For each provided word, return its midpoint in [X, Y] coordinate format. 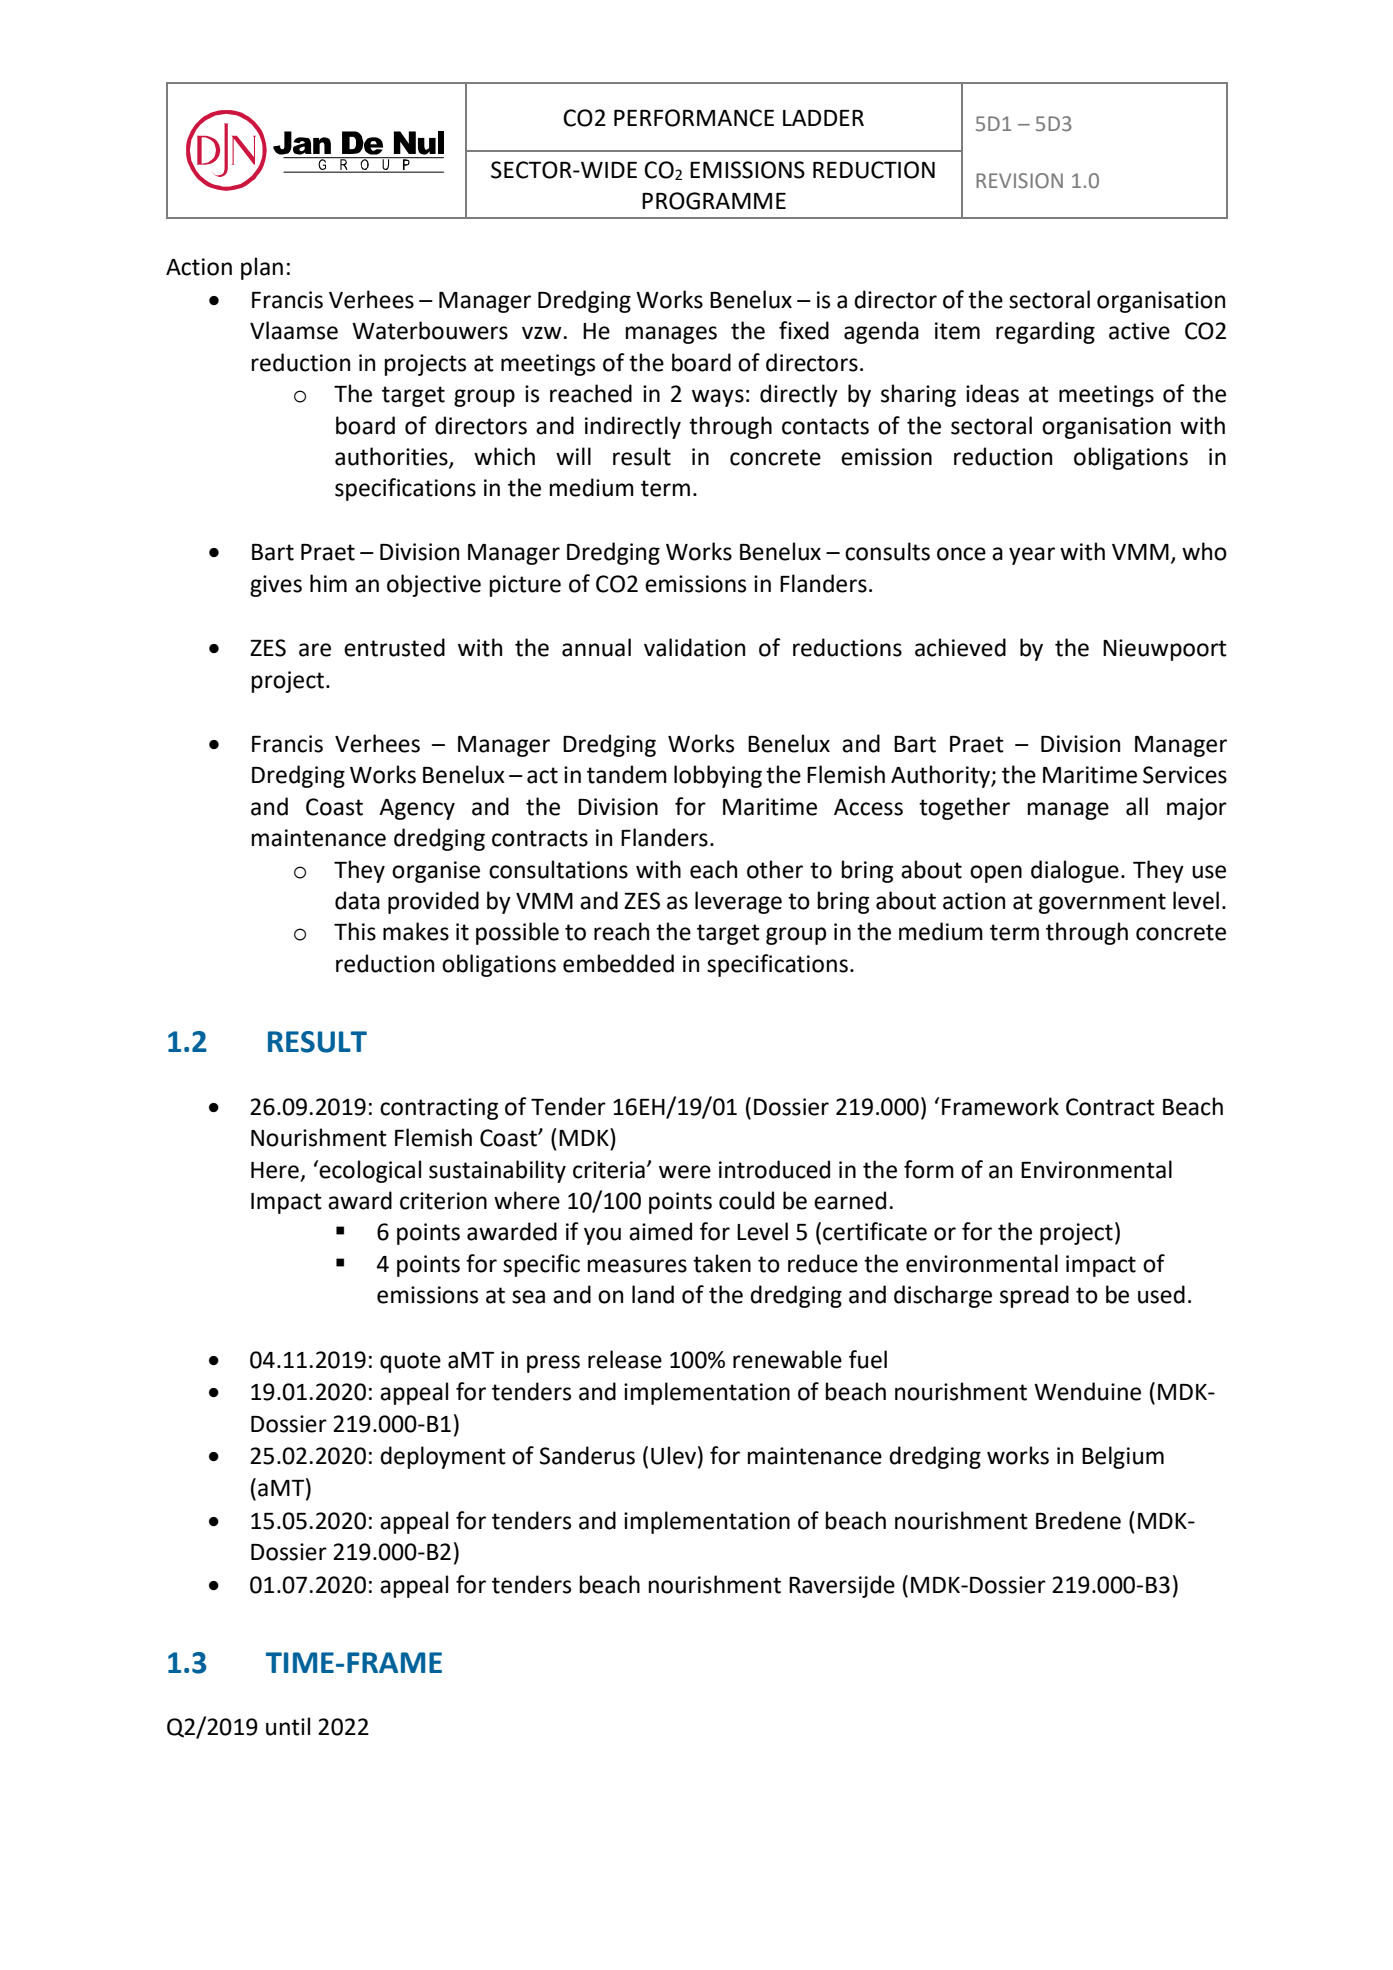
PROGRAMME [714, 201]
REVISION [1019, 181]
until [288, 1726]
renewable [787, 1359]
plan [262, 268]
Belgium [1123, 1457]
